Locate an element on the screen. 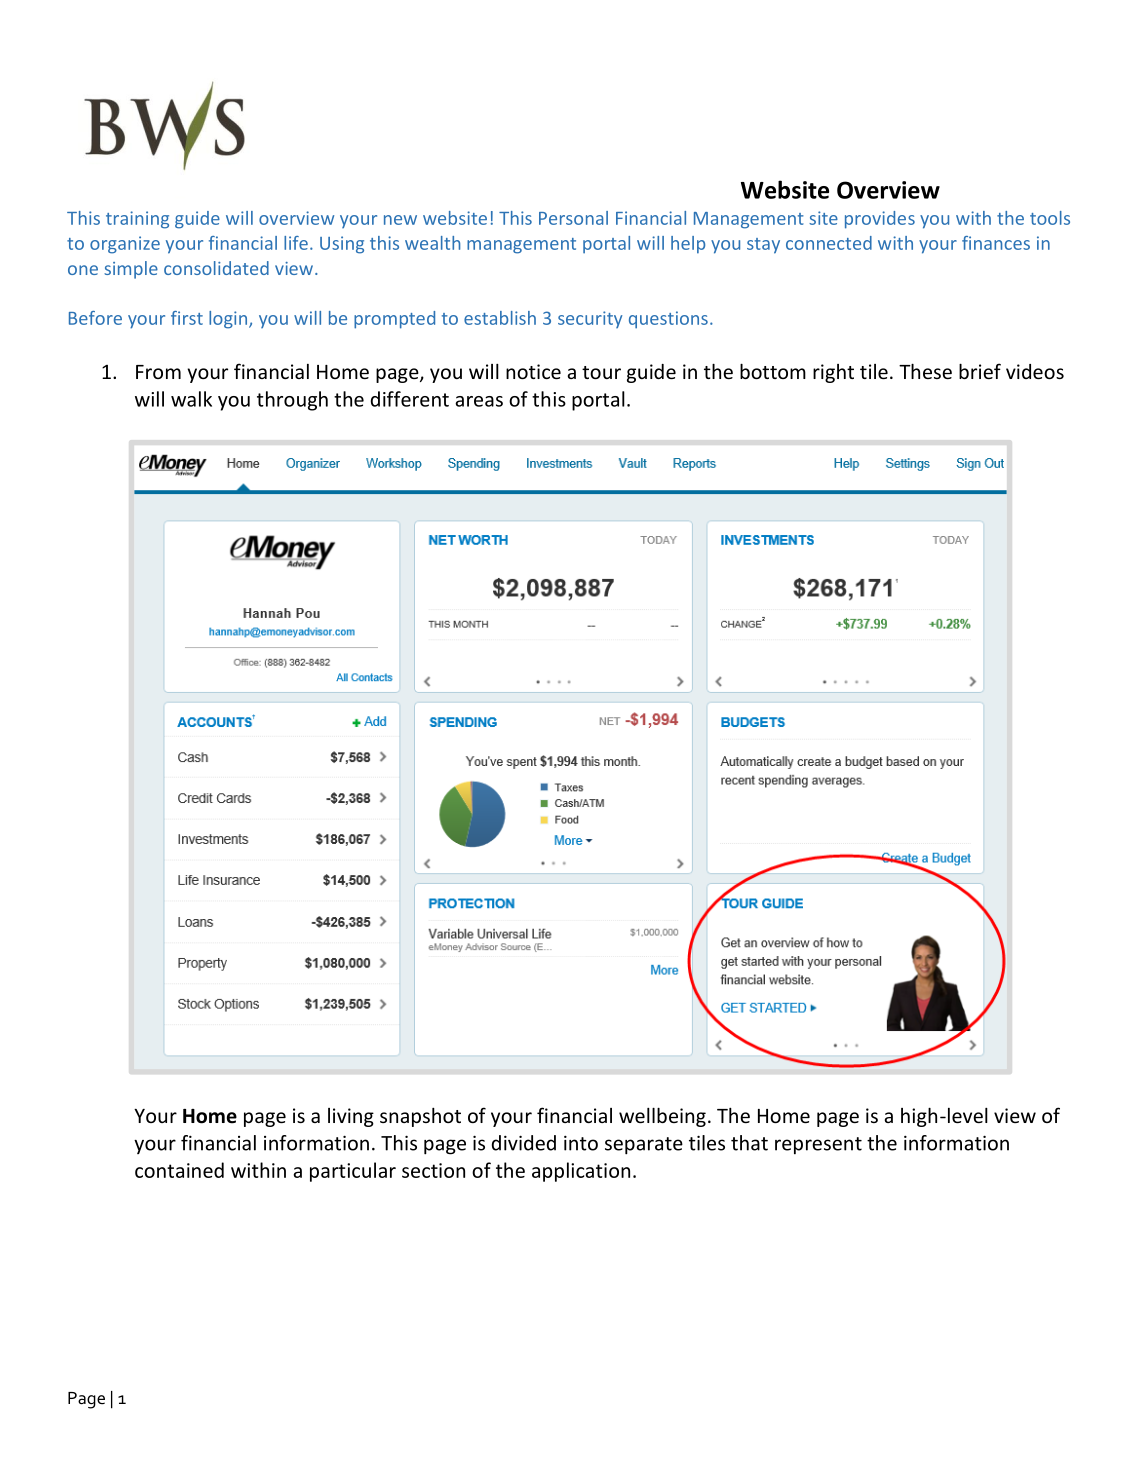  living is located at coordinates (351, 1117).
